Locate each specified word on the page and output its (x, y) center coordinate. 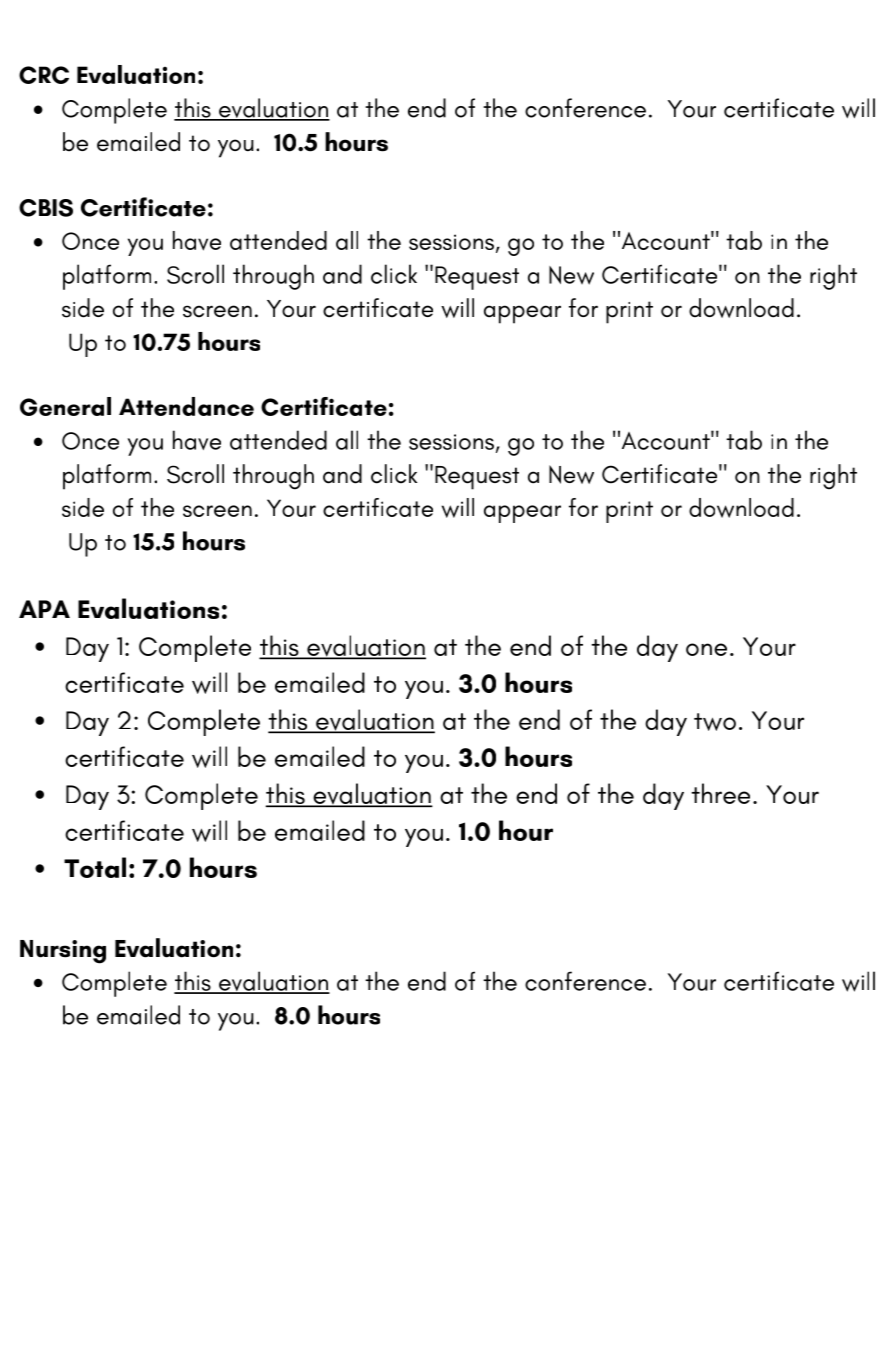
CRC (44, 75)
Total (95, 867)
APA (44, 609)
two (715, 722)
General (65, 406)
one (706, 649)
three (720, 793)
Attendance (186, 406)
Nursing (63, 952)
